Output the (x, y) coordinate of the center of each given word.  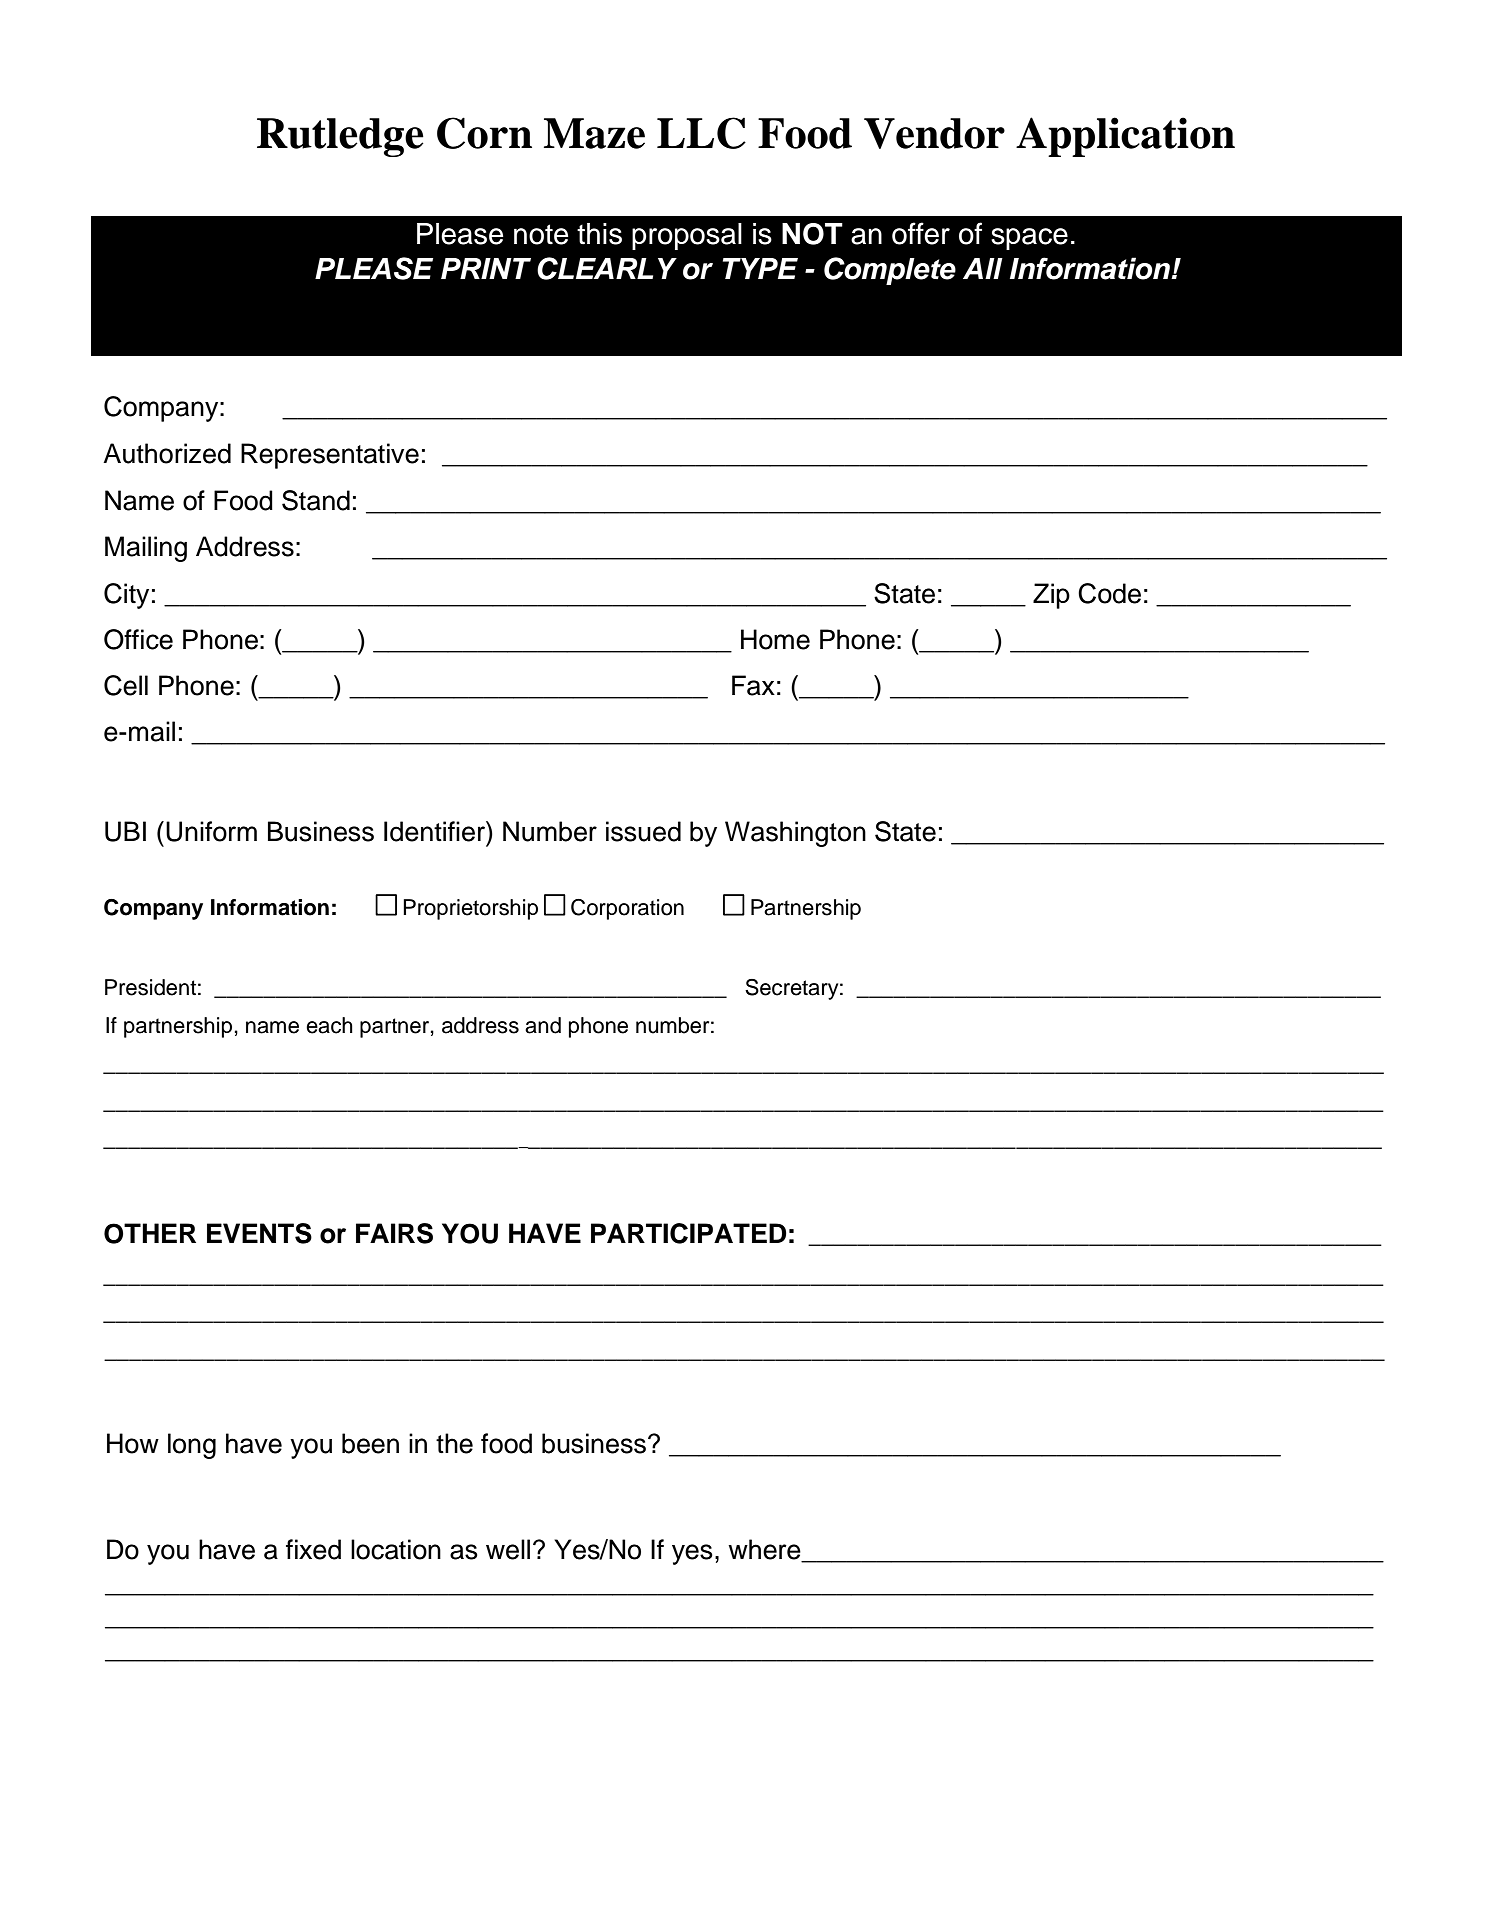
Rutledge (340, 137)
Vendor (934, 133)
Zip (1051, 596)
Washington (795, 834)
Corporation (627, 909)
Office (138, 639)
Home (775, 639)
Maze (594, 133)
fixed (313, 1549)
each (329, 1025)
